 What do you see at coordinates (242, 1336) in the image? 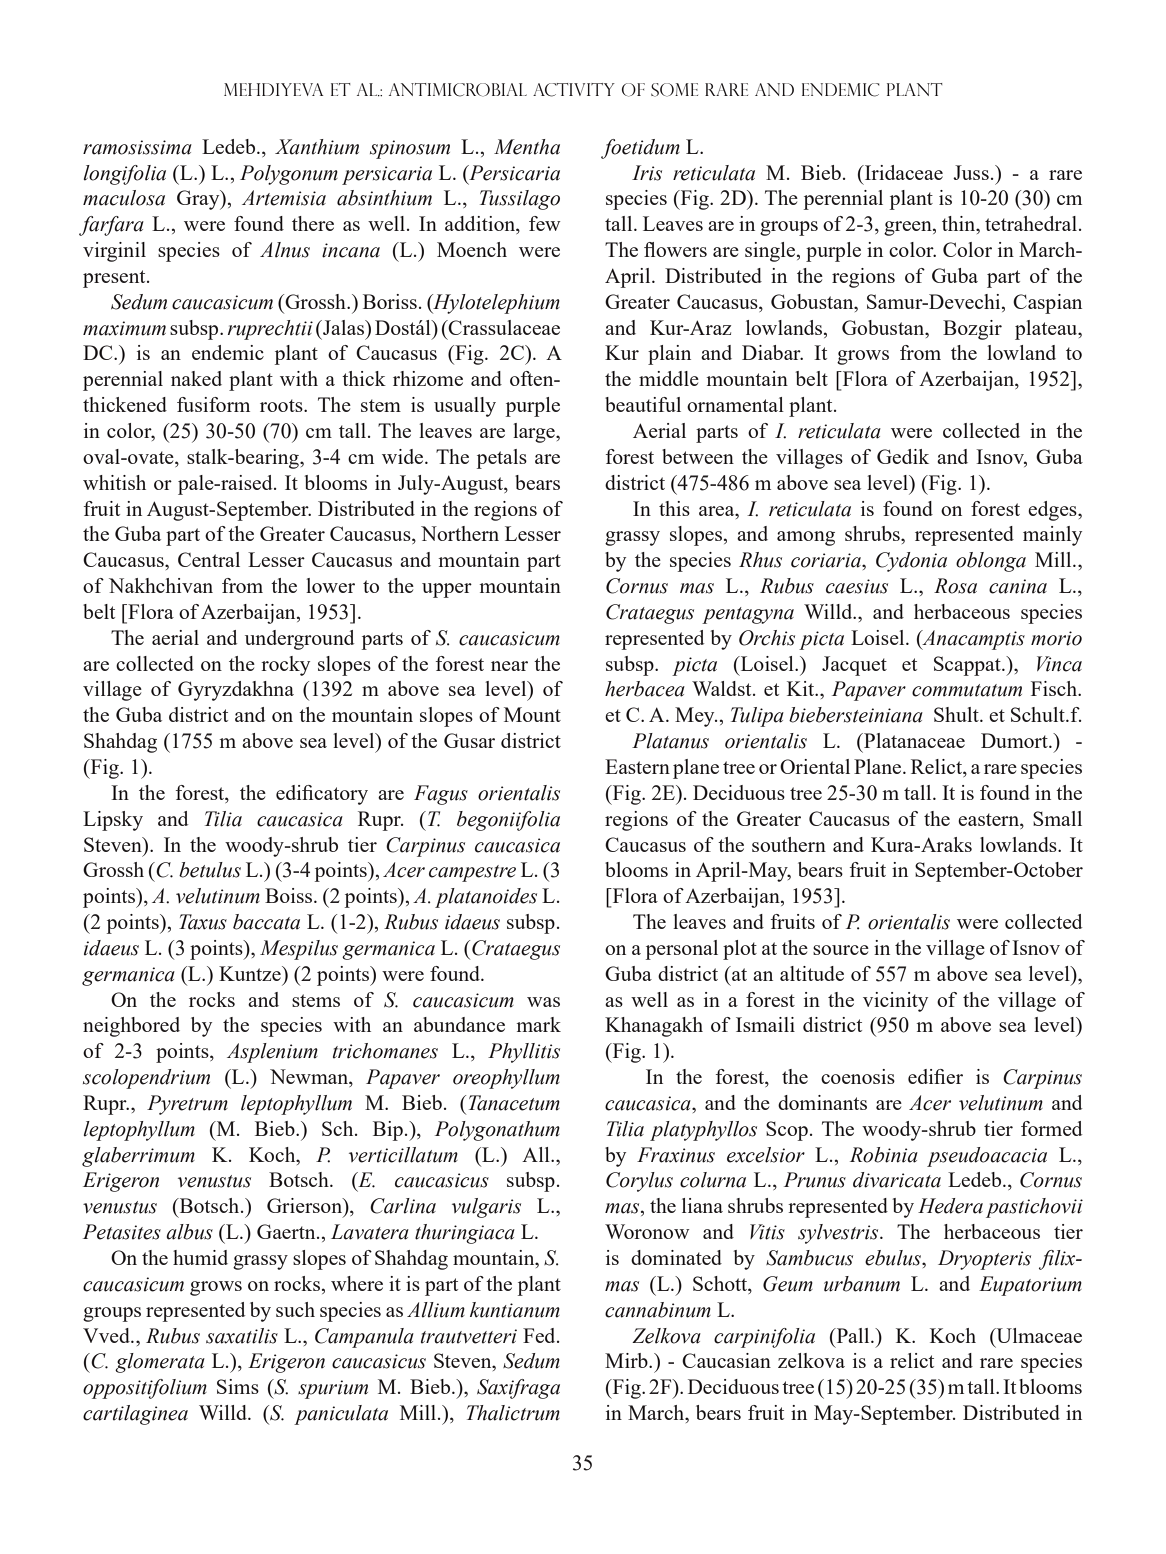
I see `saxatilis` at bounding box center [242, 1336].
